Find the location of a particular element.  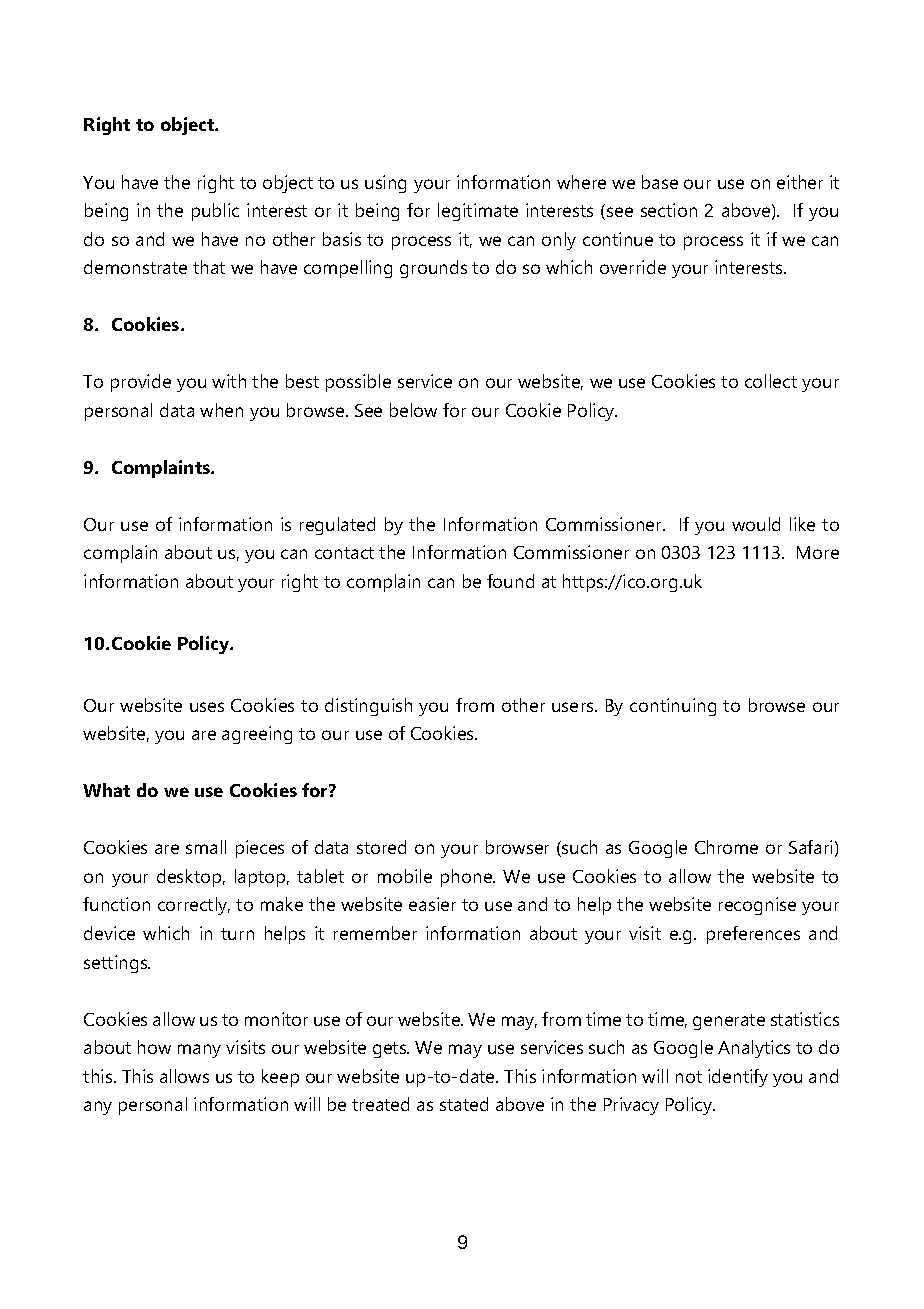

stored is located at coordinates (381, 847).
